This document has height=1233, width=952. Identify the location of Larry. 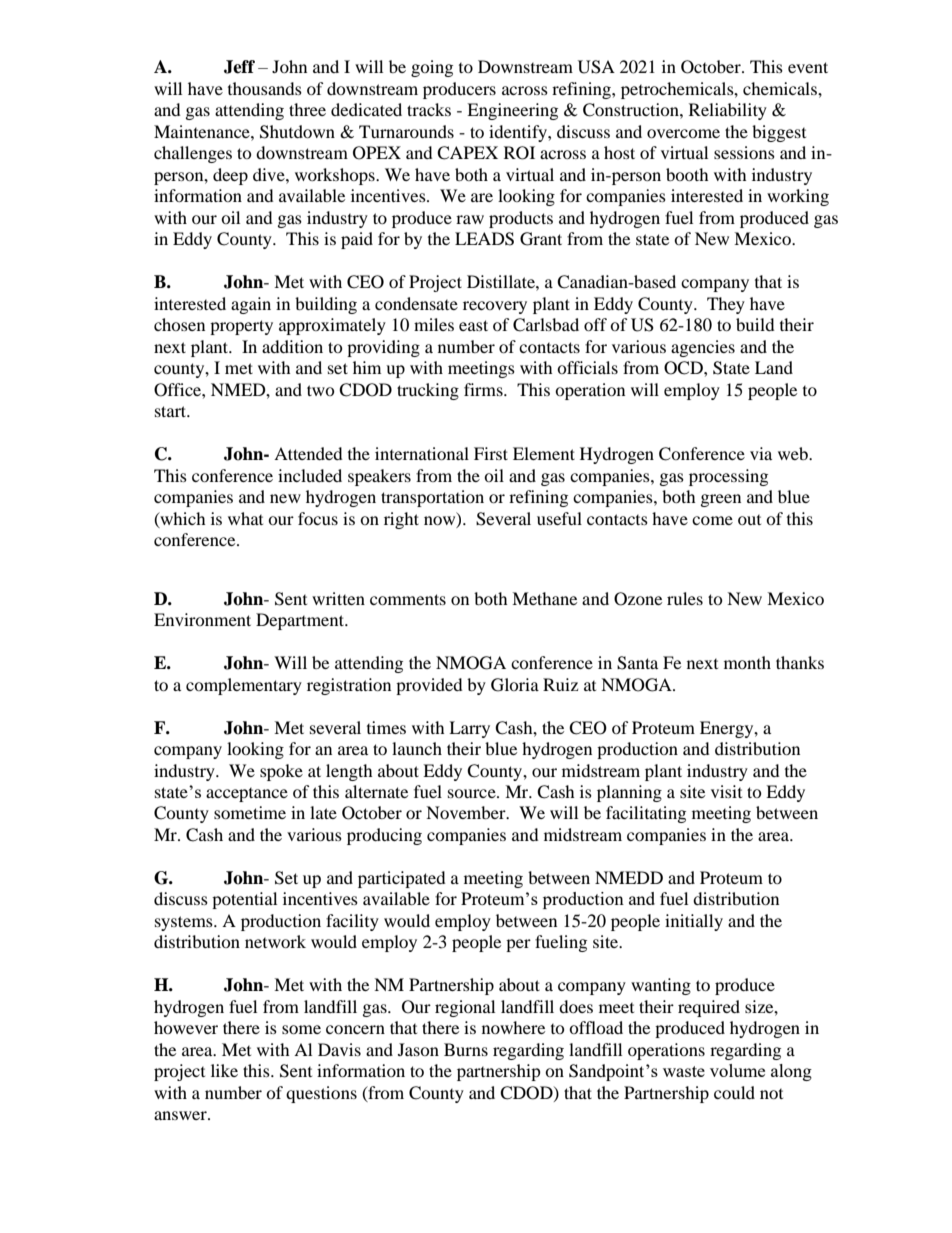
(469, 729).
